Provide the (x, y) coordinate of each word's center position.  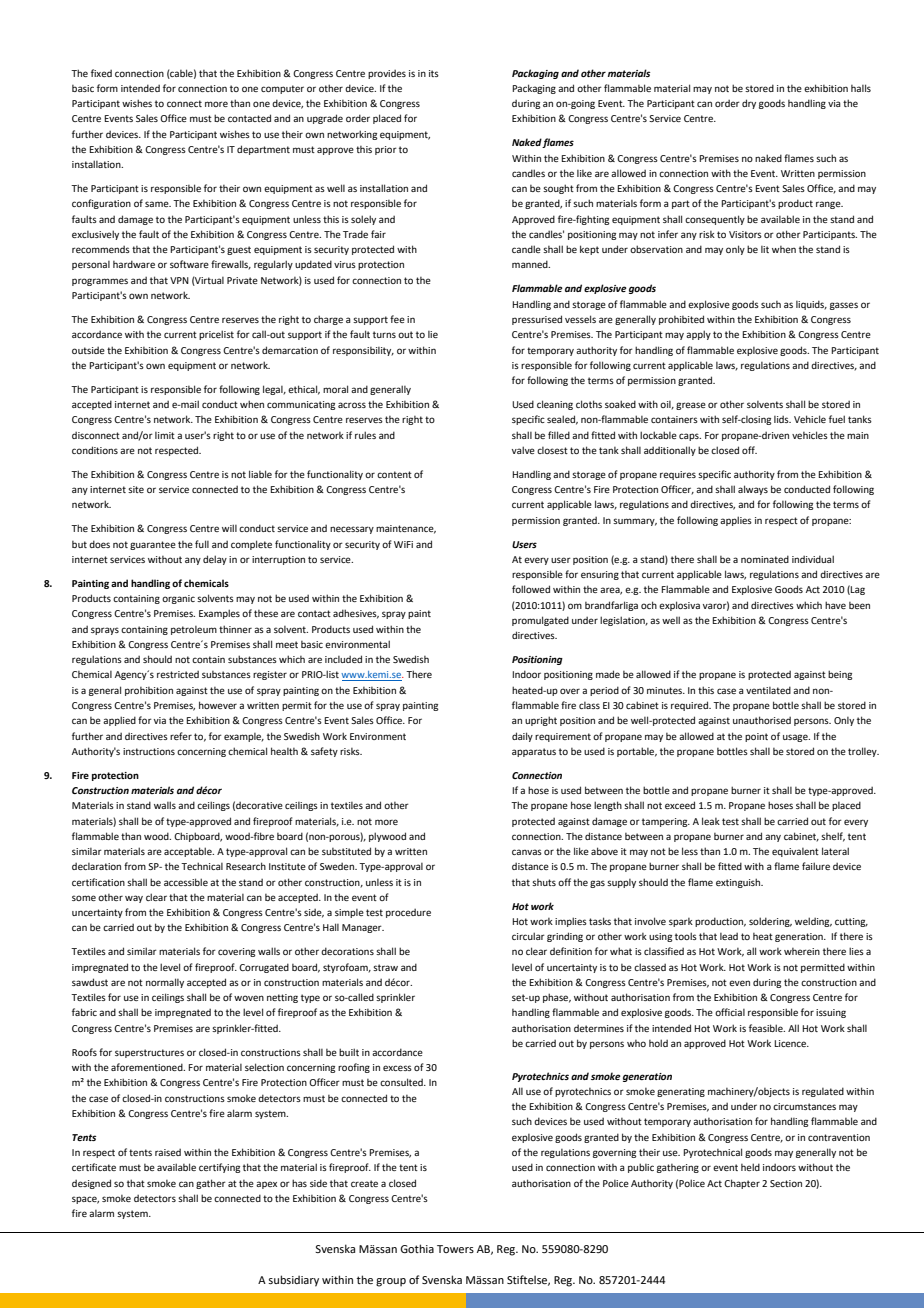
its (434, 73)
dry (749, 104)
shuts (544, 882)
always (753, 490)
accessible (186, 882)
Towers (455, 1249)
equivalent (795, 852)
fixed (101, 73)
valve (523, 450)
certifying (219, 1168)
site (136, 489)
